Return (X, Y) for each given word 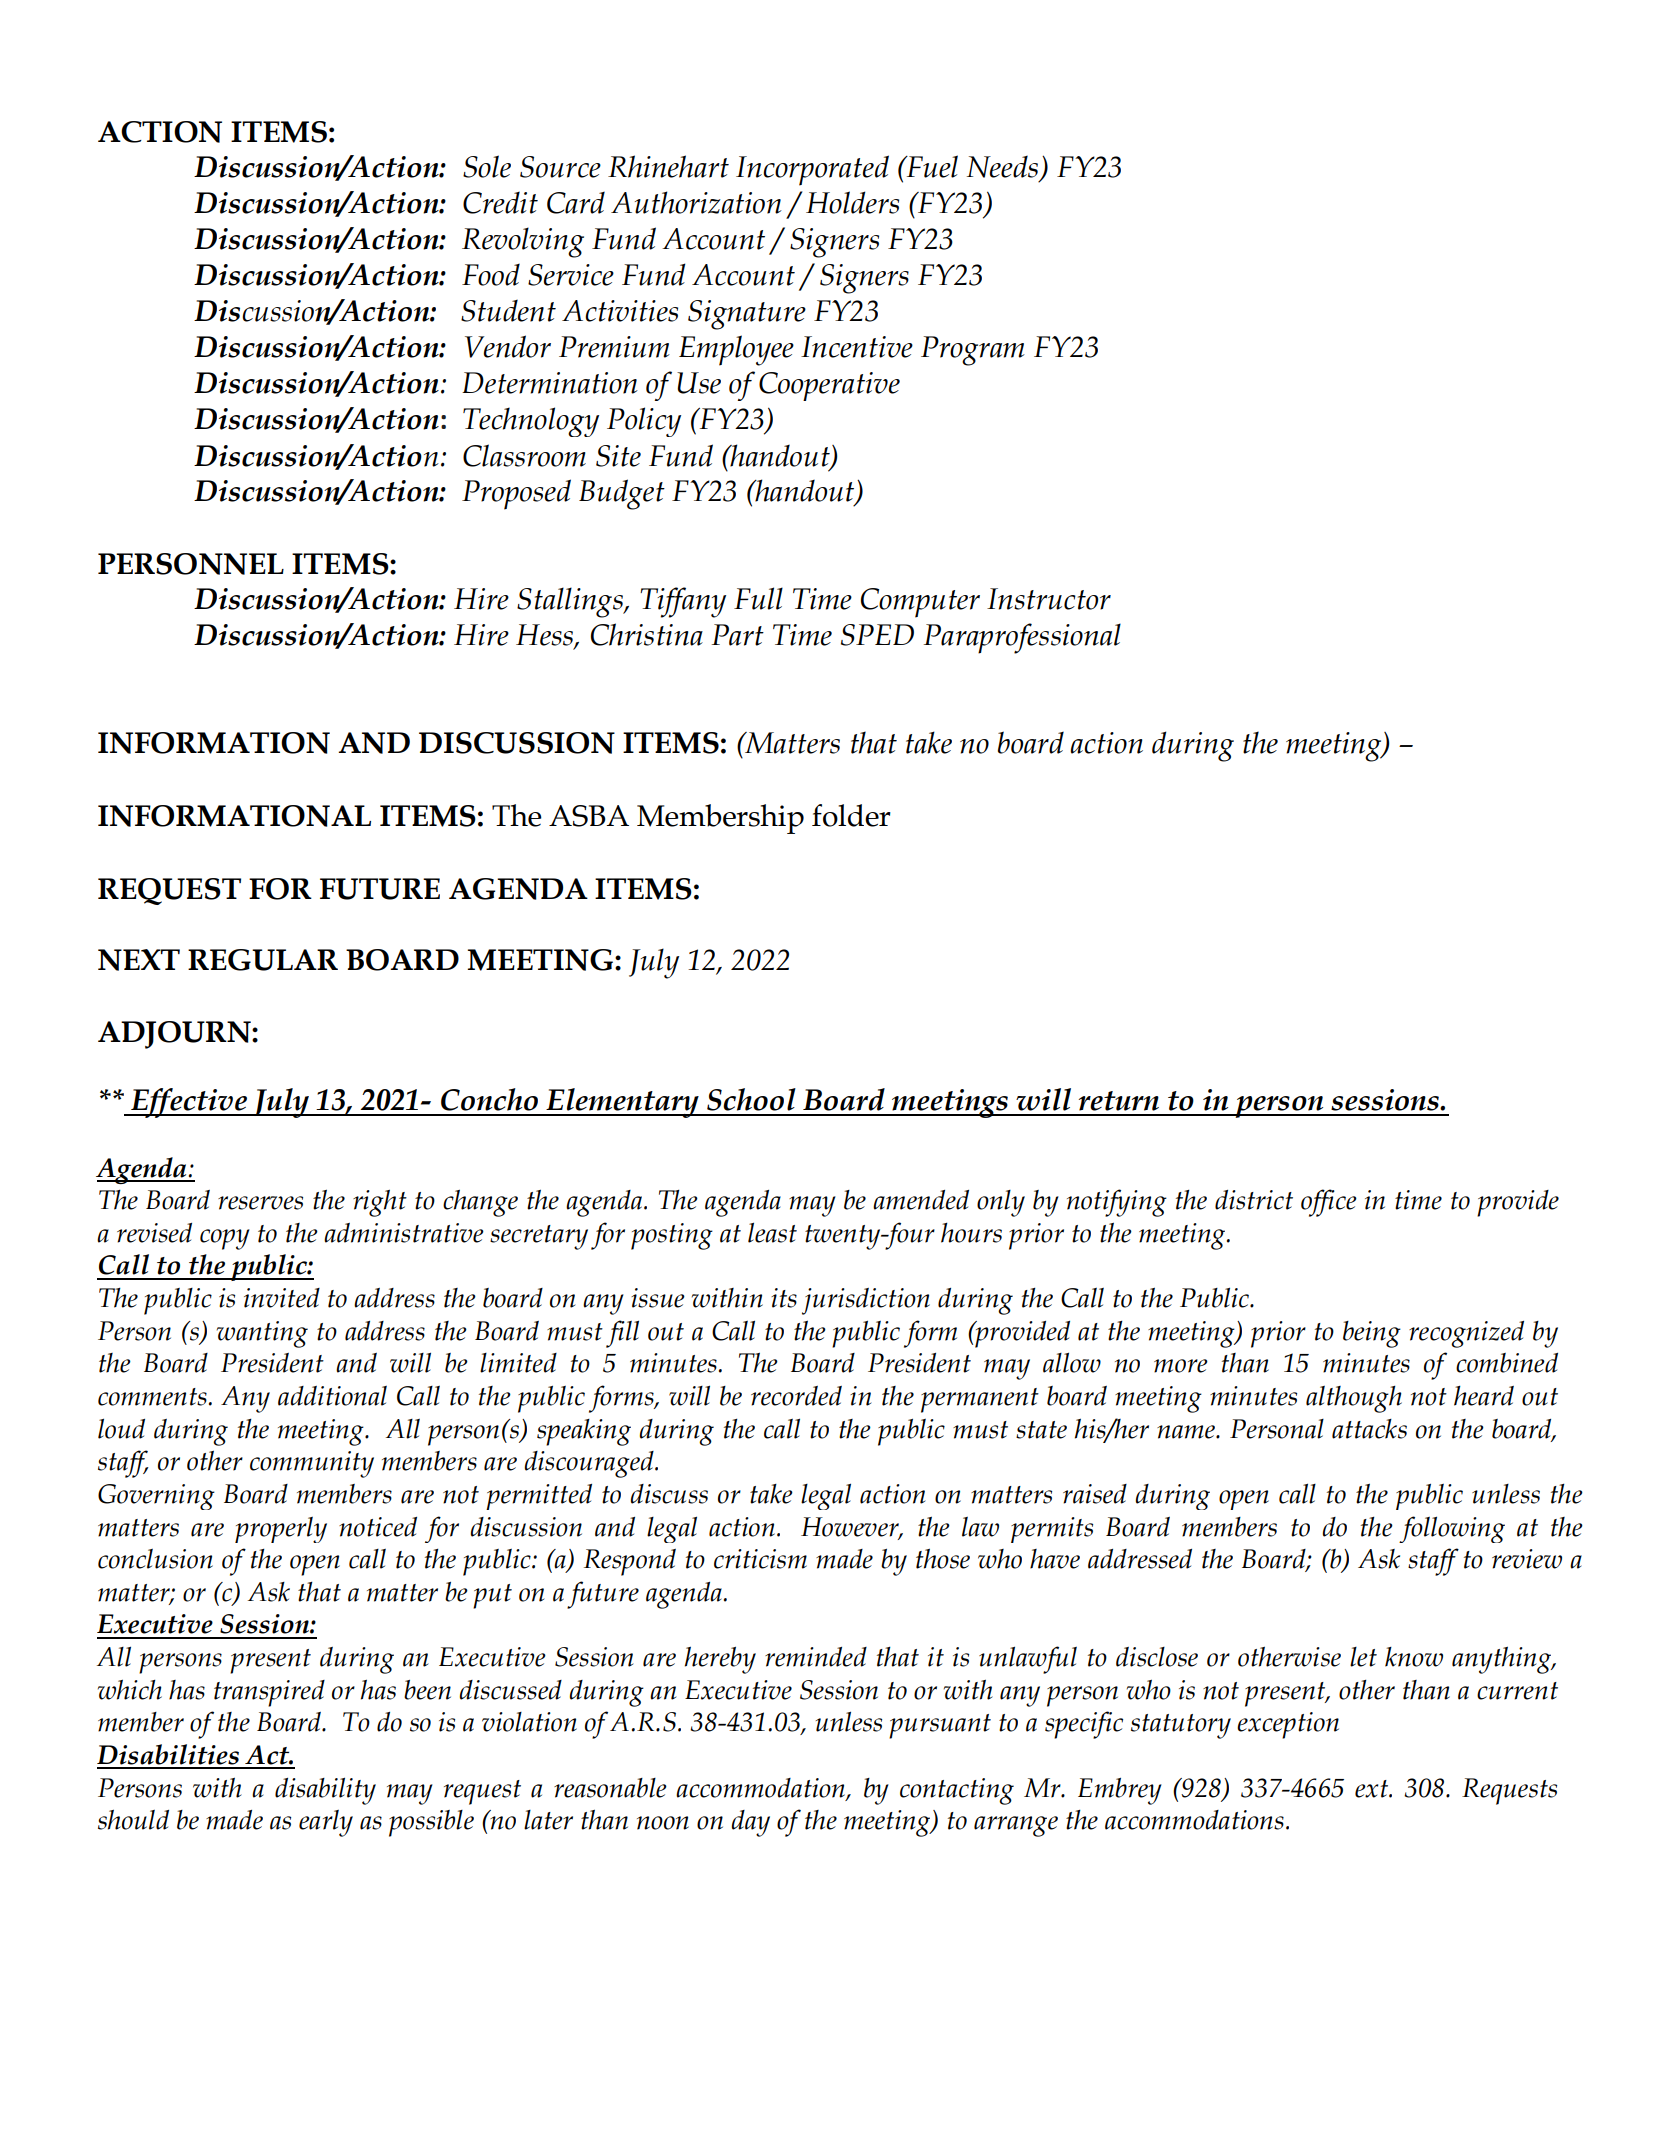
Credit (500, 203)
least (772, 1232)
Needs (1002, 167)
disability (325, 1791)
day (750, 1823)
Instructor (1049, 599)
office (1329, 1203)
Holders (852, 202)
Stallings (571, 602)
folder (851, 815)
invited (282, 1298)
